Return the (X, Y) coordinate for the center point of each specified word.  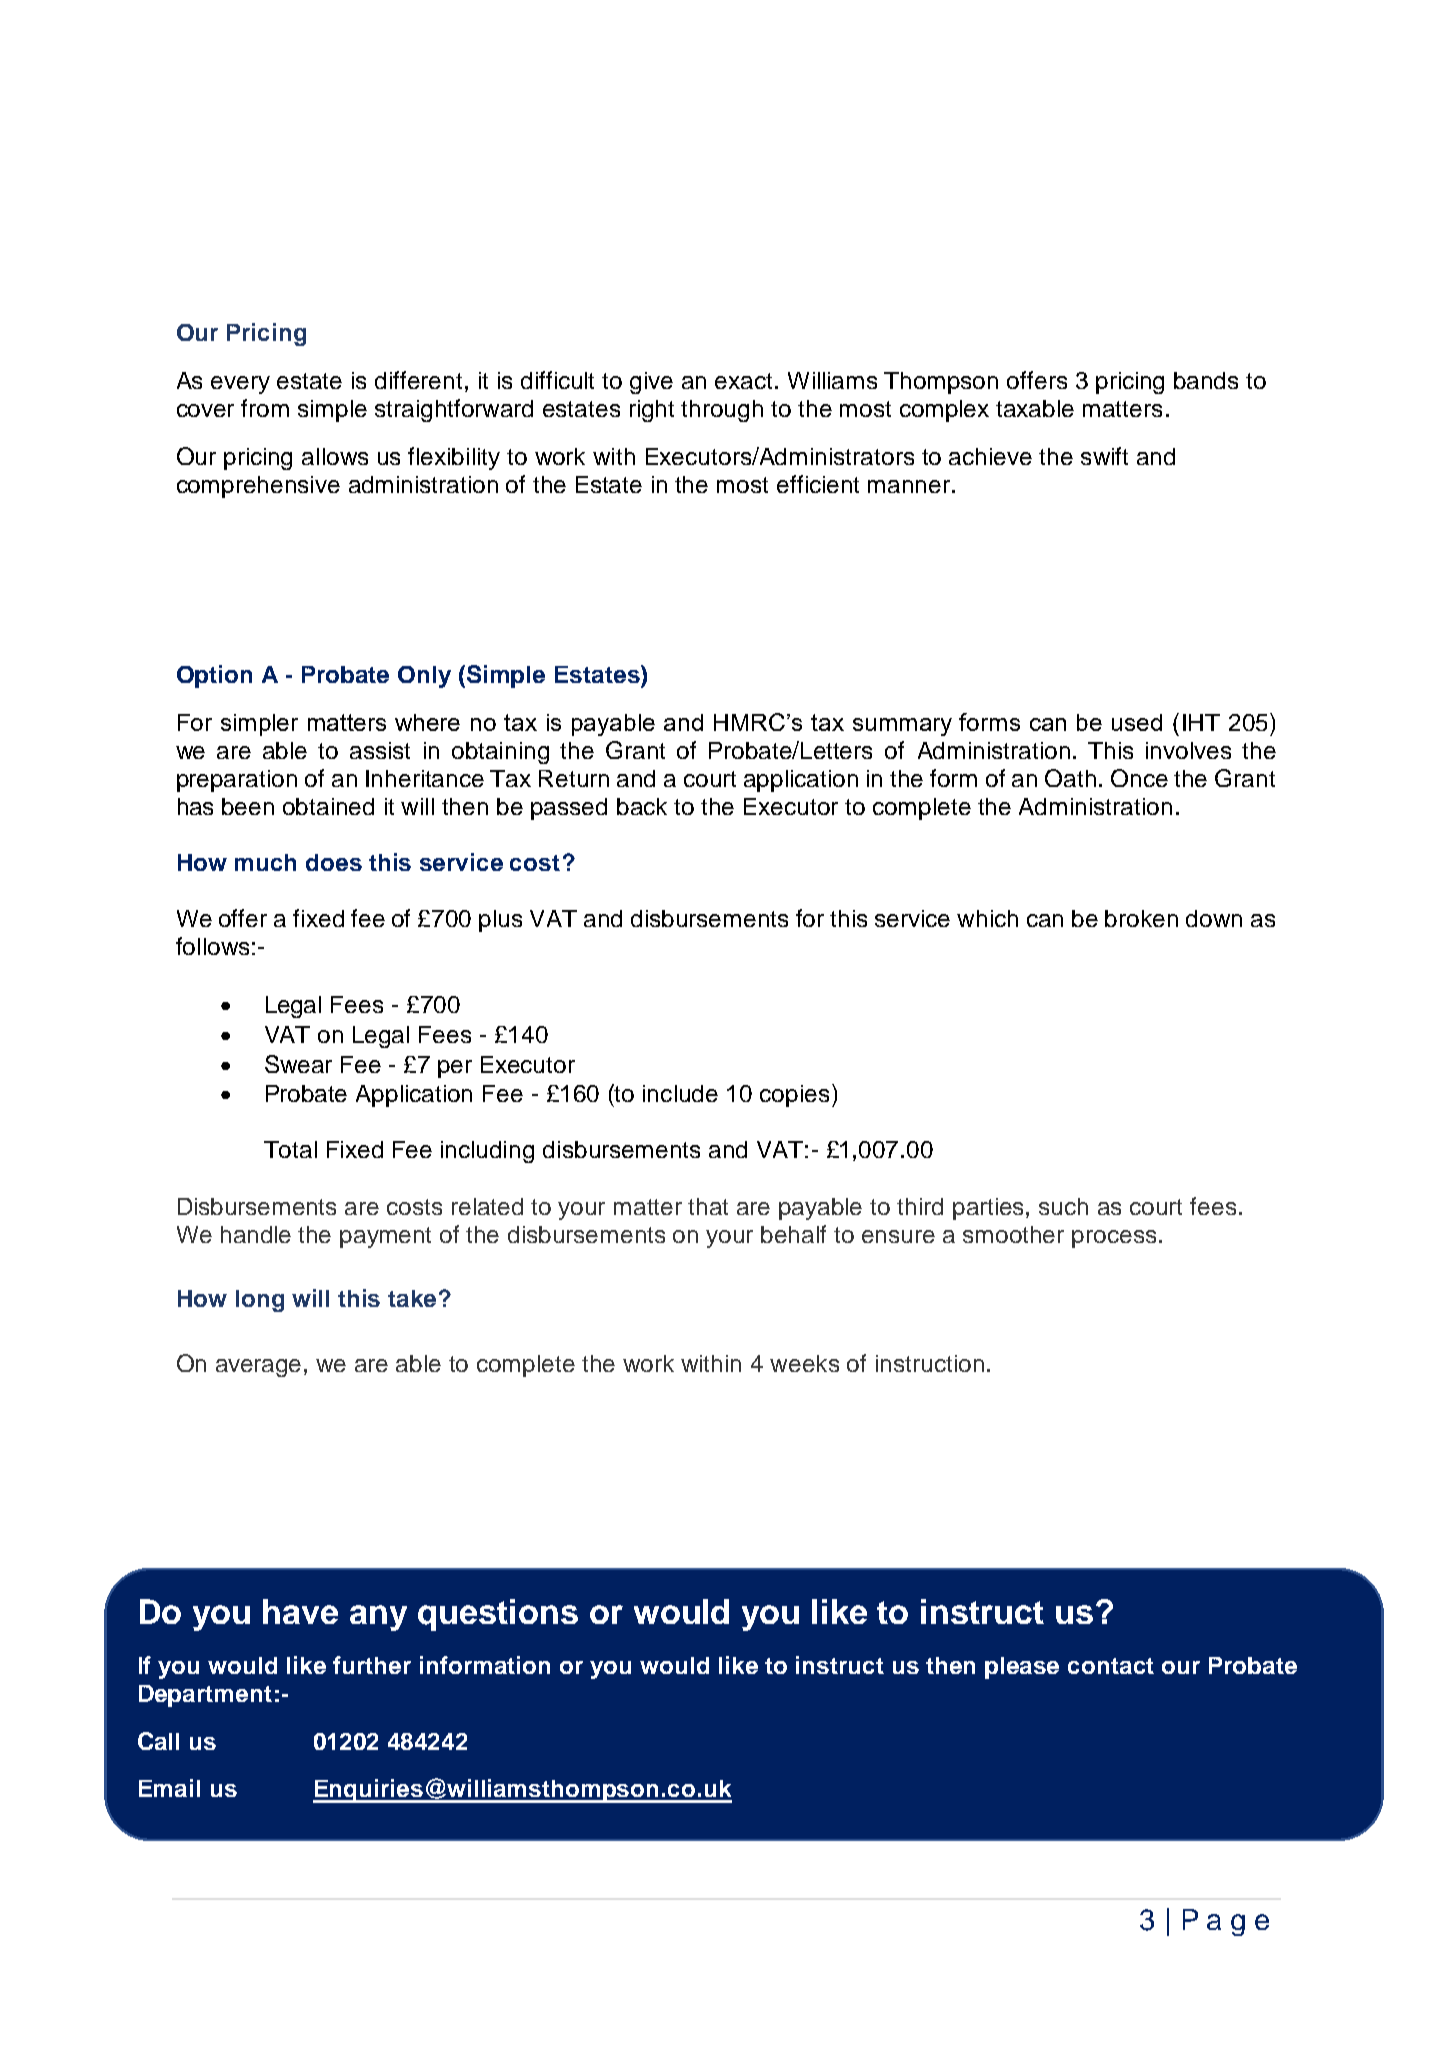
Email (169, 1788)
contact (1111, 1666)
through (722, 411)
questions (498, 1615)
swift (1104, 456)
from (265, 408)
